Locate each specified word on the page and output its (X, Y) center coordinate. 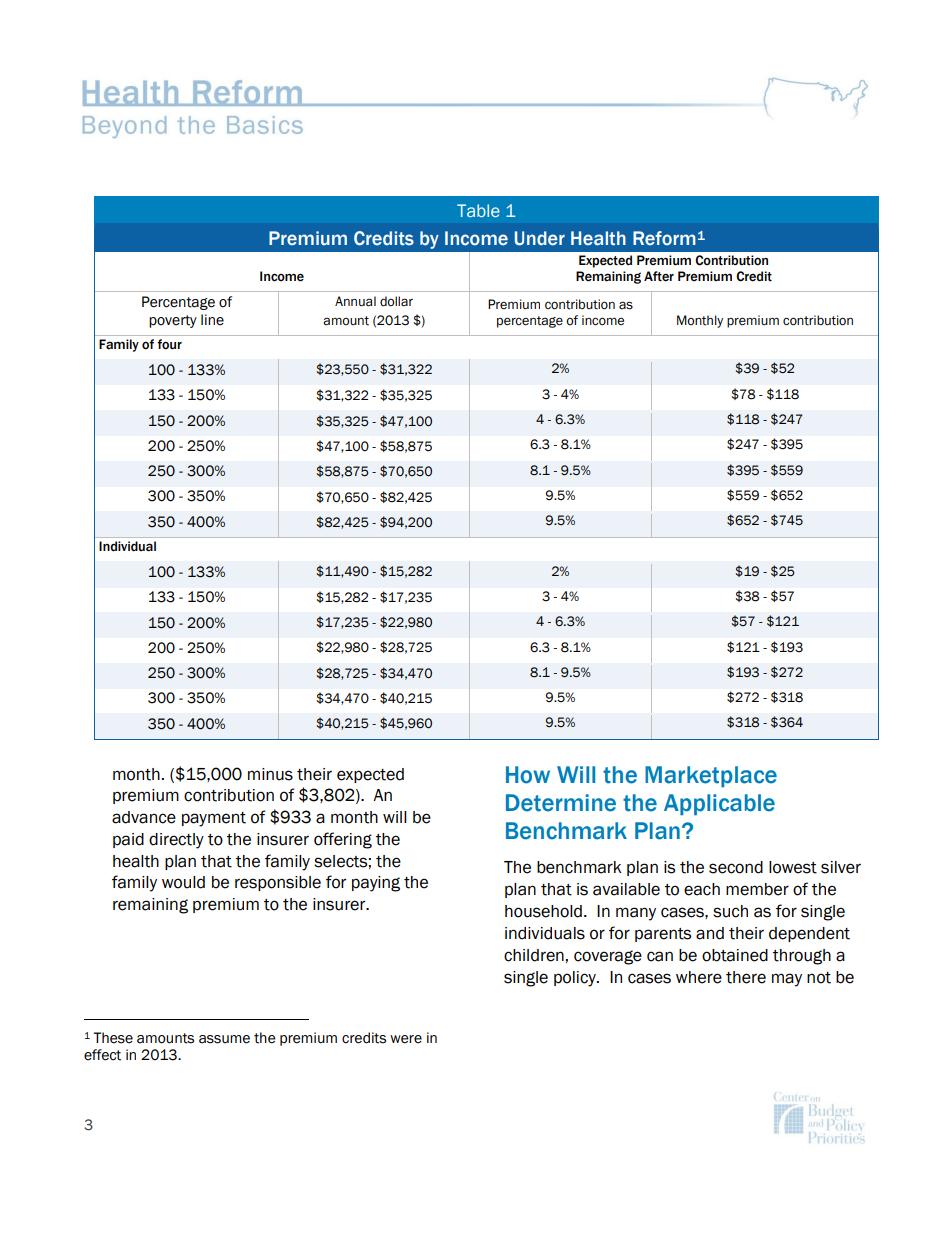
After (659, 276)
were (406, 1039)
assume (224, 1039)
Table (478, 210)
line (212, 320)
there (746, 977)
